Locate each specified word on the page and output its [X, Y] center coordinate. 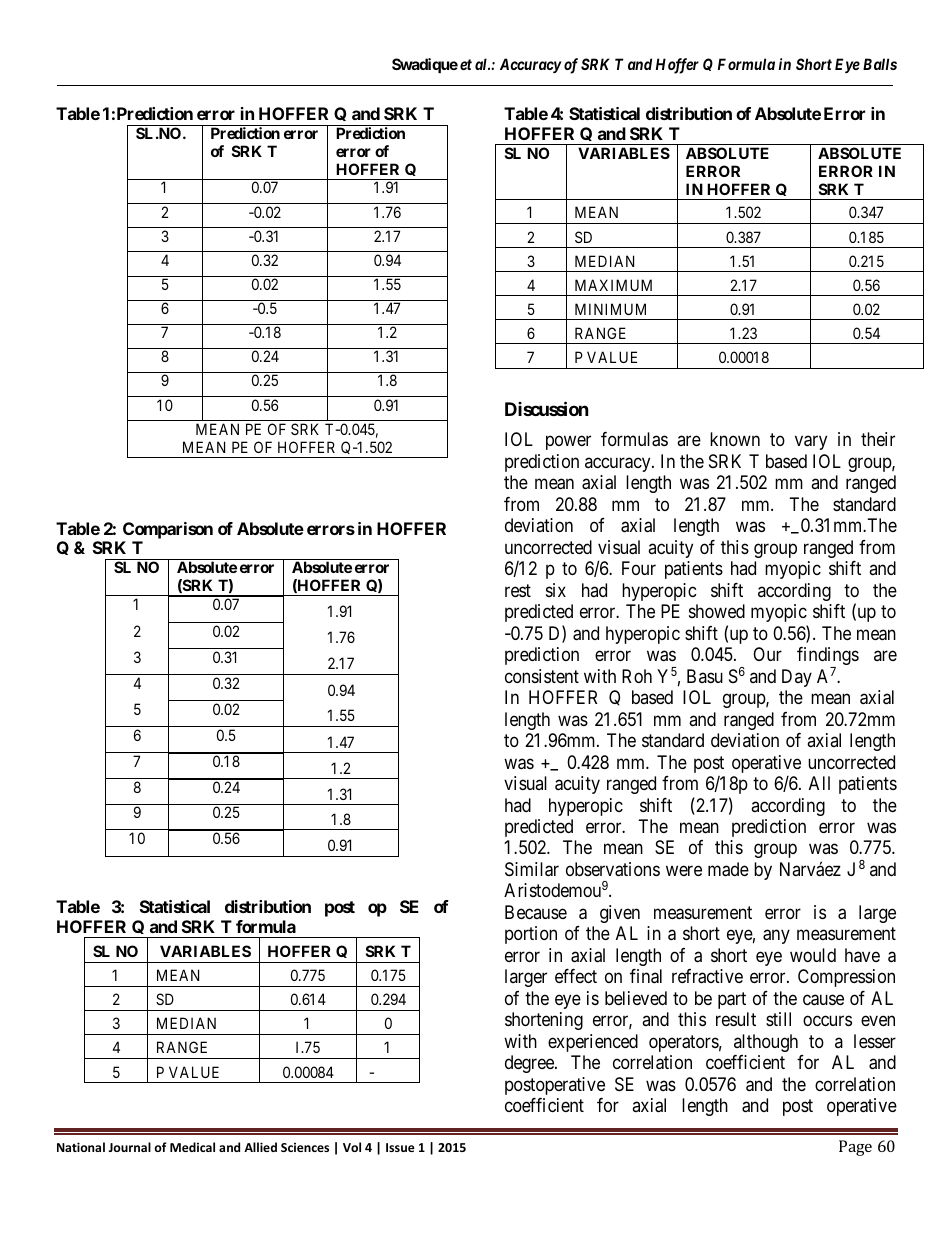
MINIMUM [610, 309]
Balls [880, 64]
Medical [192, 1147]
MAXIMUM [613, 285]
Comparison [168, 530]
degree [530, 1064]
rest [518, 590]
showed [717, 611]
